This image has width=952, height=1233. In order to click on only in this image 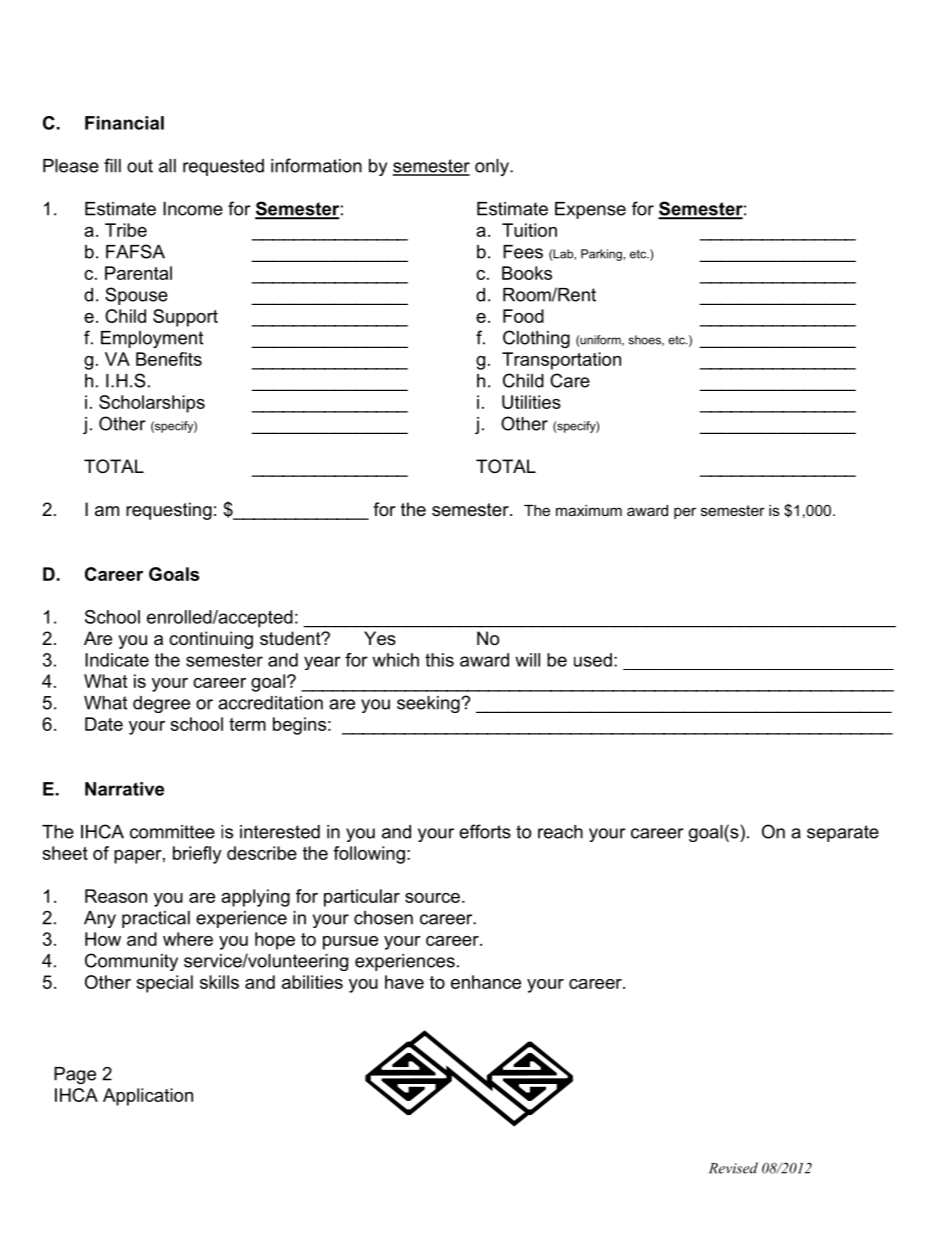, I will do `click(493, 167)`.
